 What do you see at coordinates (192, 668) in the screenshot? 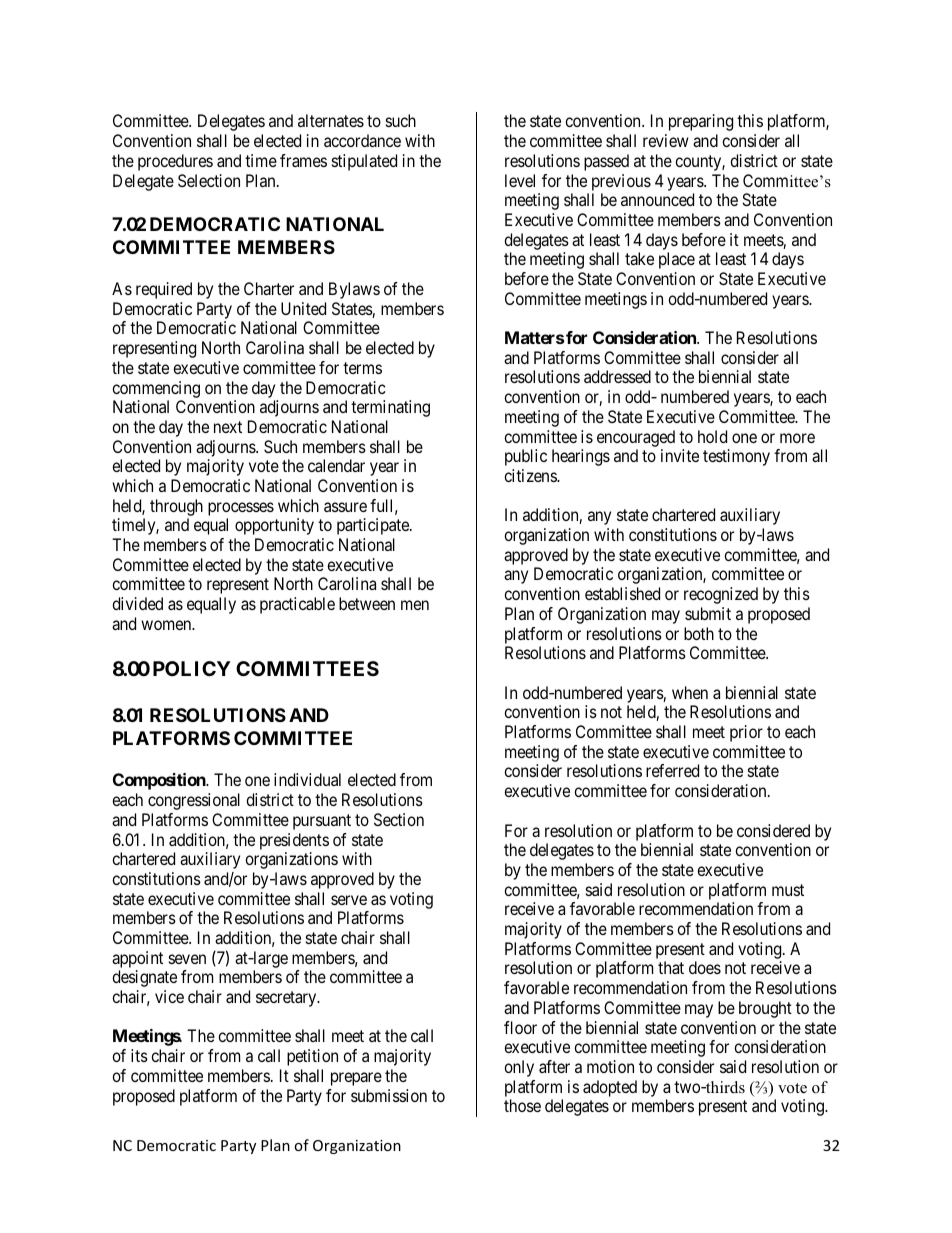
I see `POLICY` at bounding box center [192, 668].
